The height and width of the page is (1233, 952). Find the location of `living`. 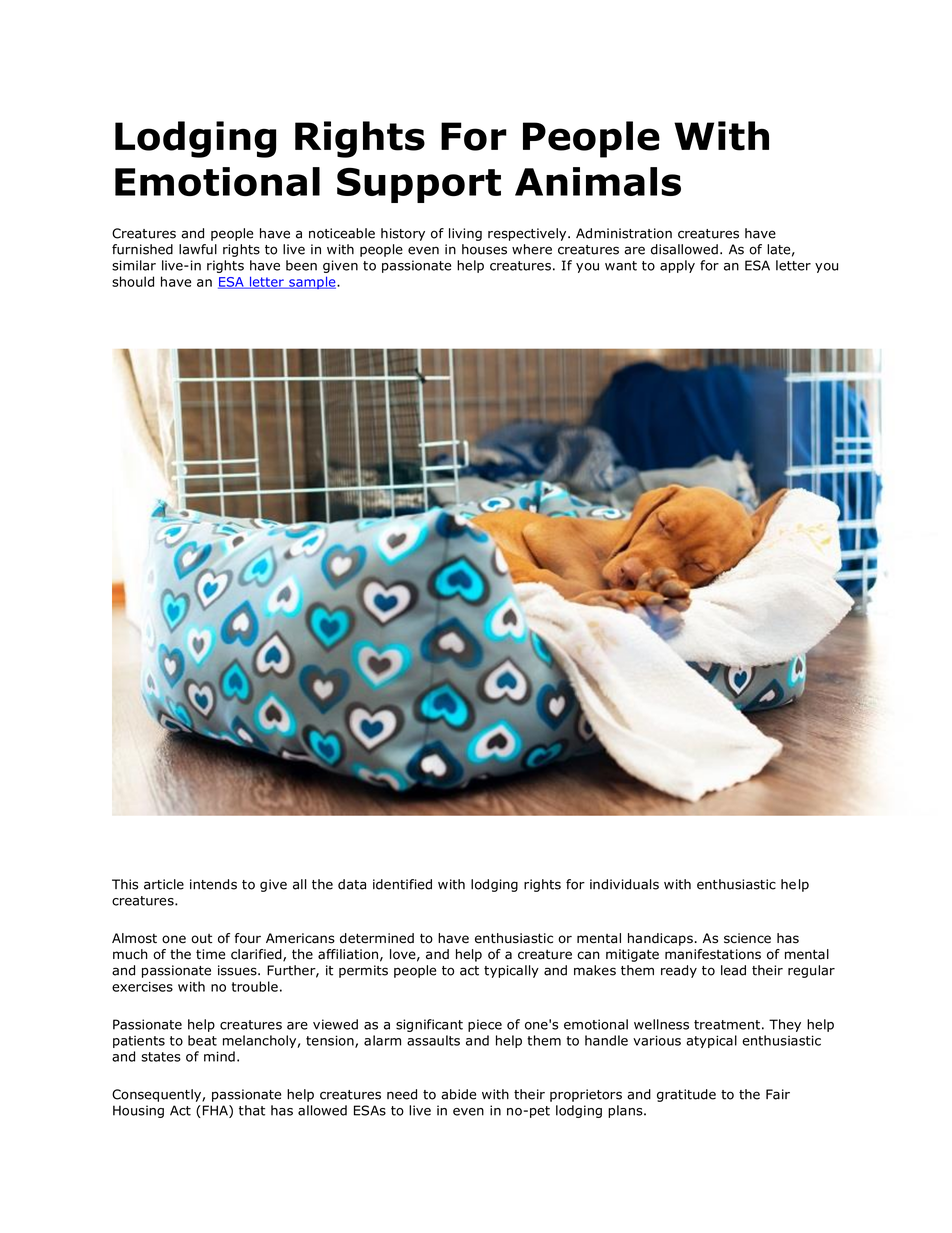

living is located at coordinates (465, 234).
